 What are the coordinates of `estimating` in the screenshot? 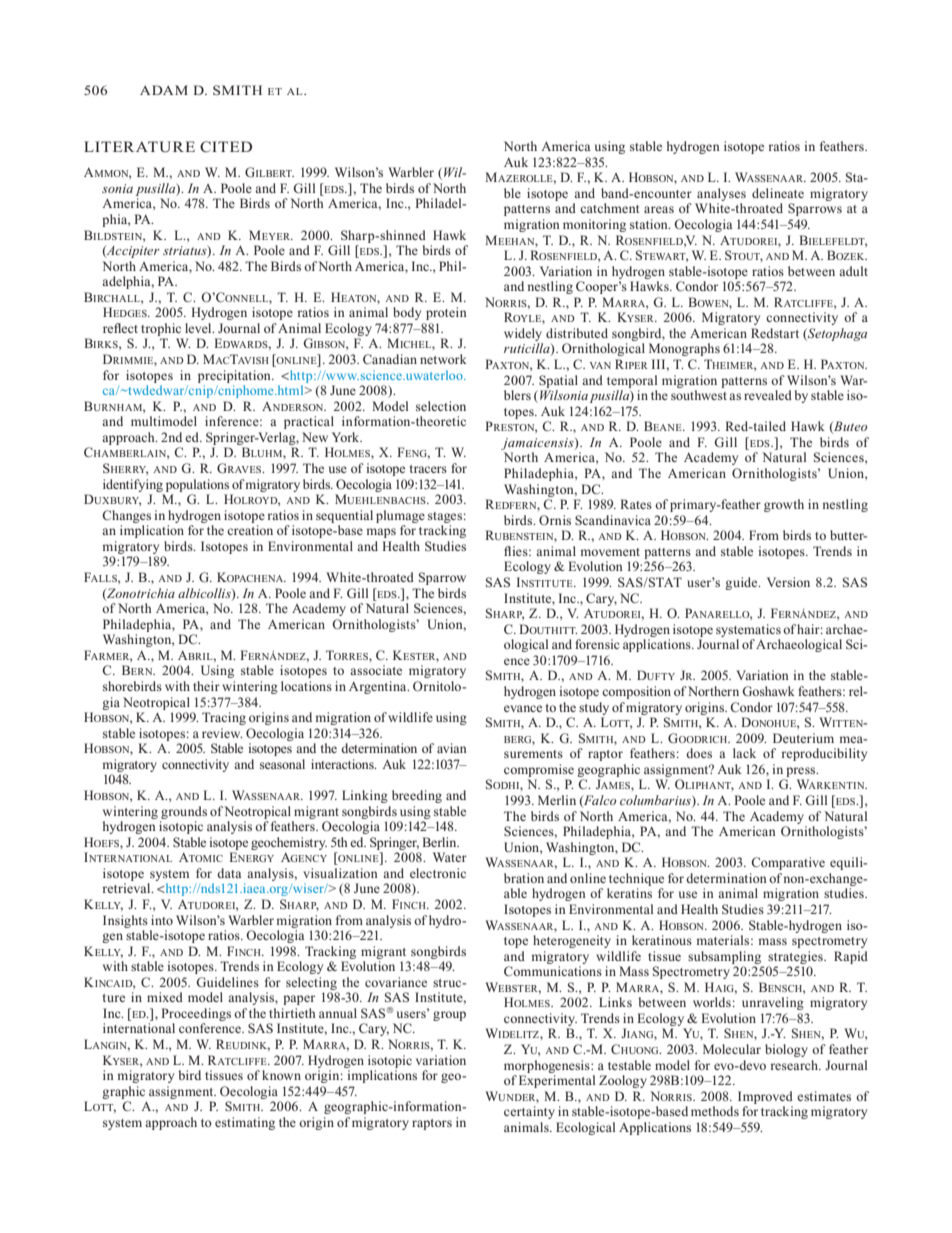 It's located at (245, 1123).
